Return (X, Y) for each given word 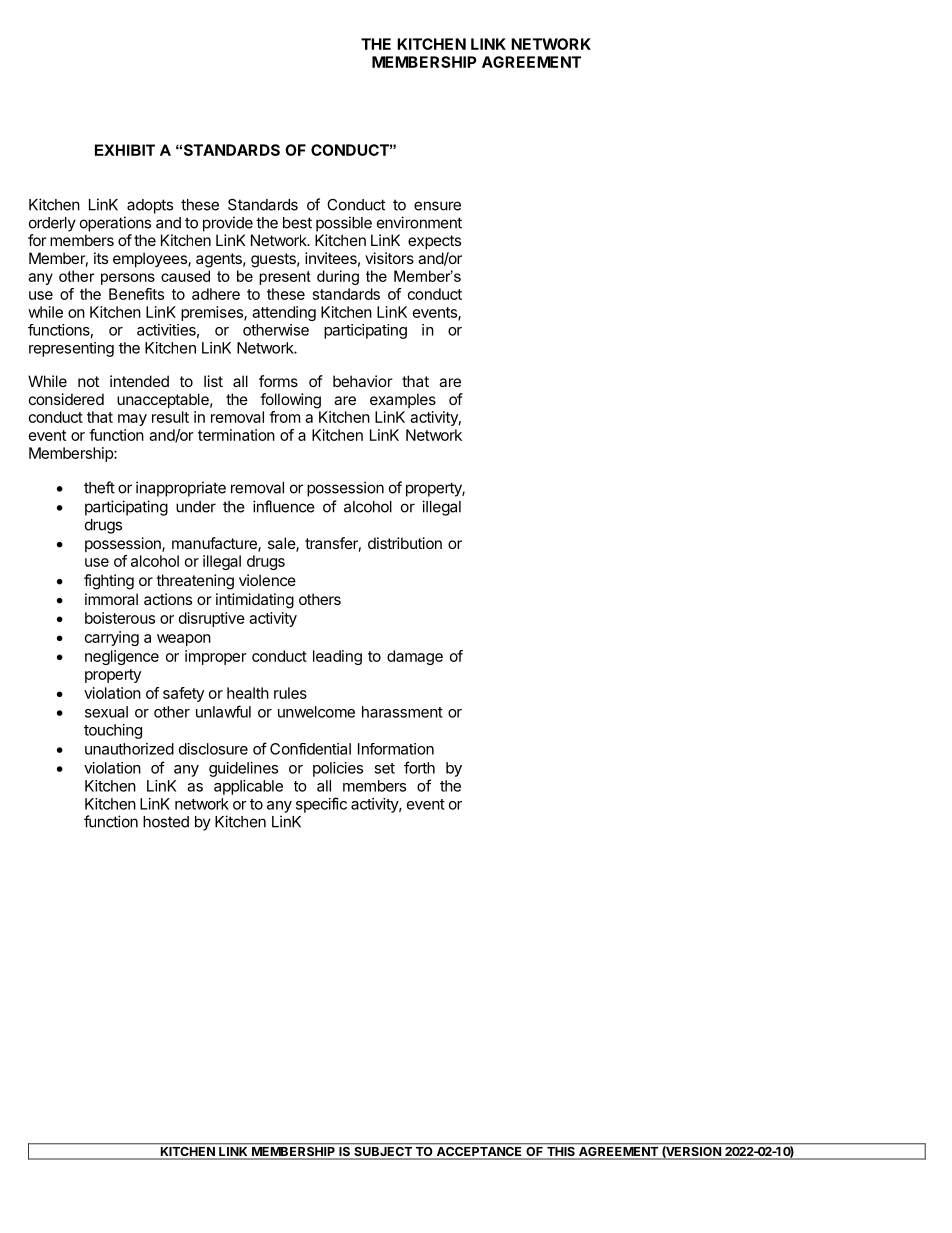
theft (99, 487)
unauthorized (129, 749)
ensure (437, 206)
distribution (405, 543)
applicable (248, 787)
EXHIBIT (125, 150)
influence (284, 506)
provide (228, 224)
